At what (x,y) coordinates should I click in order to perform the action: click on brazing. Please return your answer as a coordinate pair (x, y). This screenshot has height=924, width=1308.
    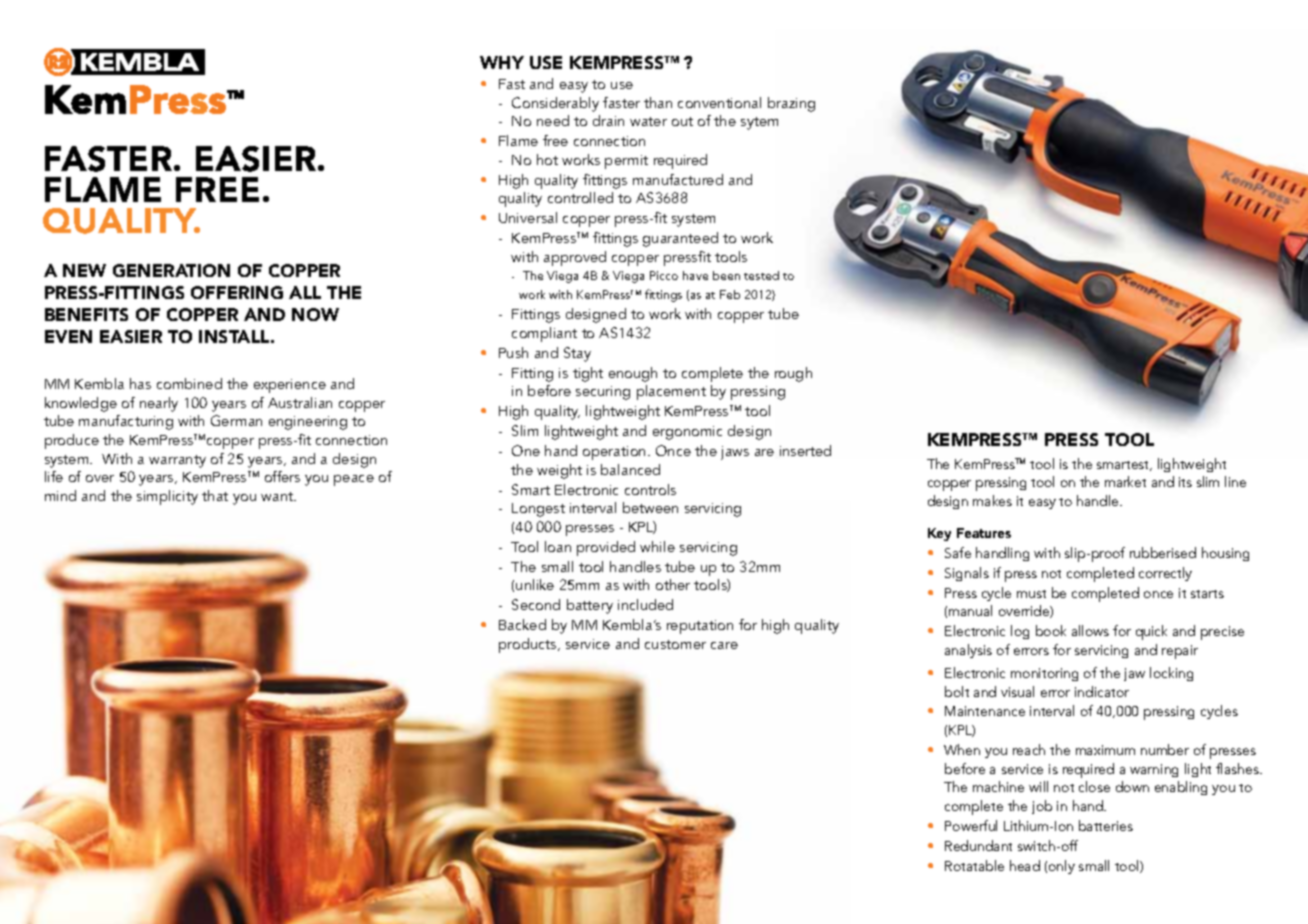
    Looking at the image, I should click on (791, 104).
